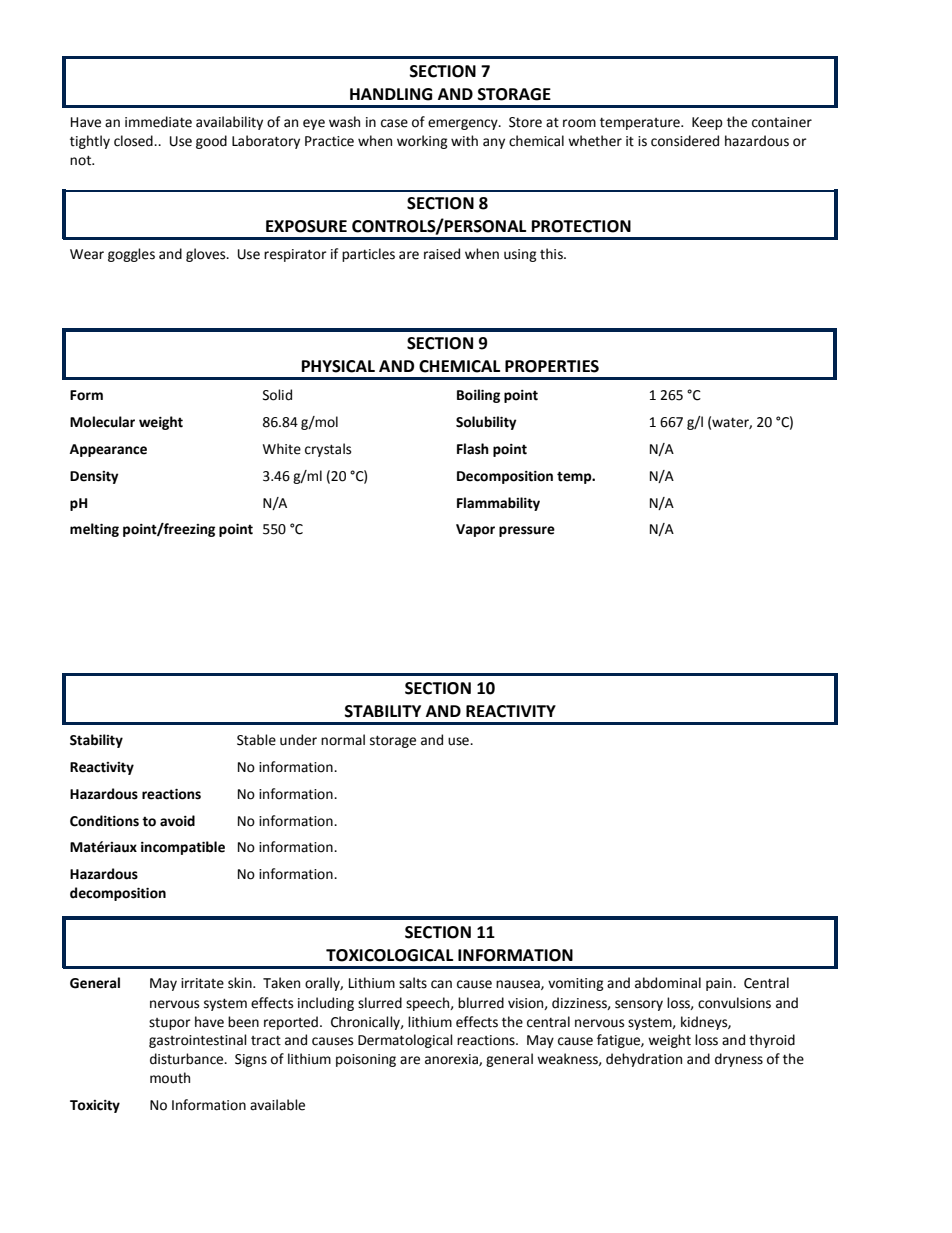  Describe the element at coordinates (158, 122) in the screenshot. I see `immediate` at that location.
